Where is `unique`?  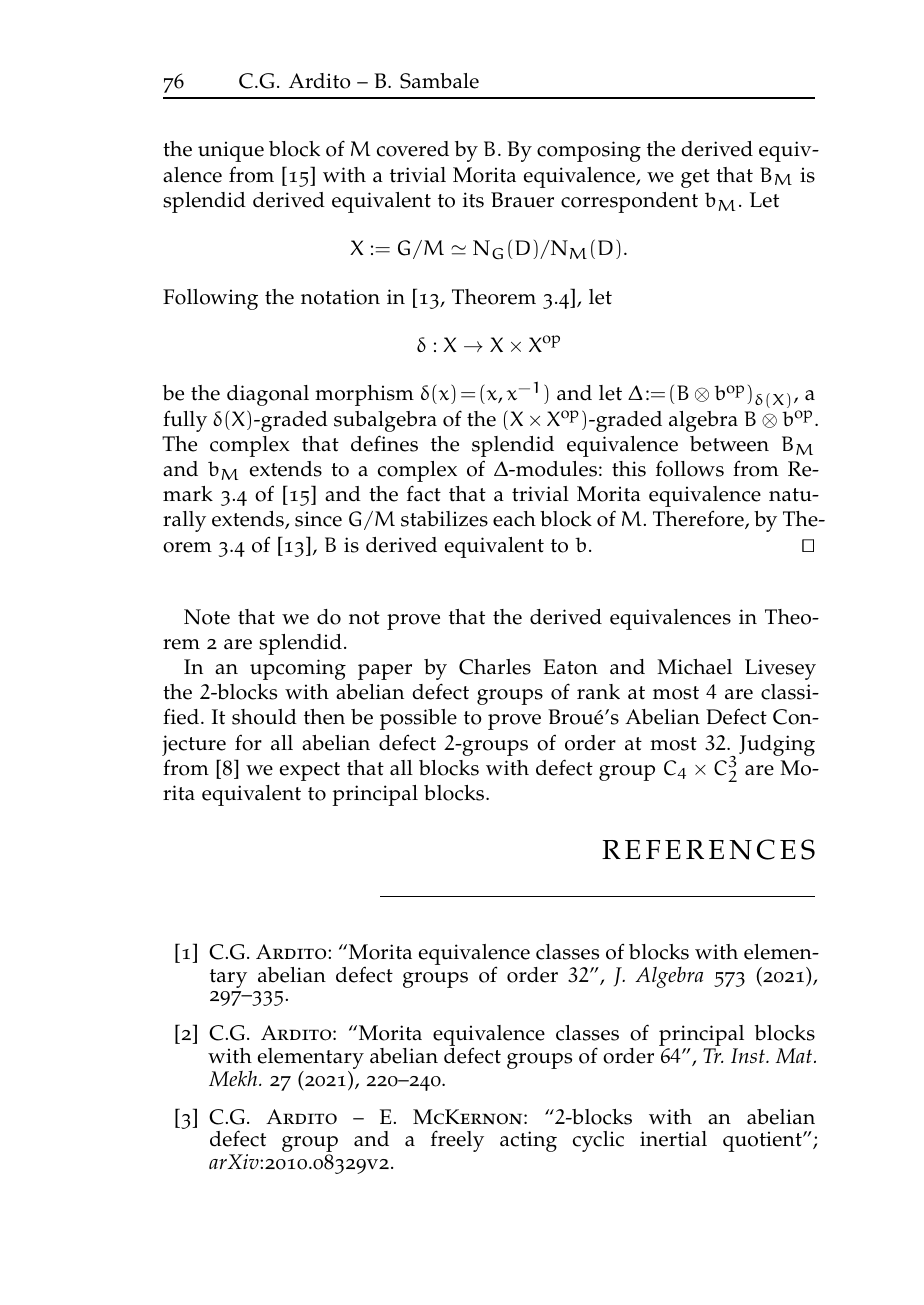
unique is located at coordinates (231, 151).
